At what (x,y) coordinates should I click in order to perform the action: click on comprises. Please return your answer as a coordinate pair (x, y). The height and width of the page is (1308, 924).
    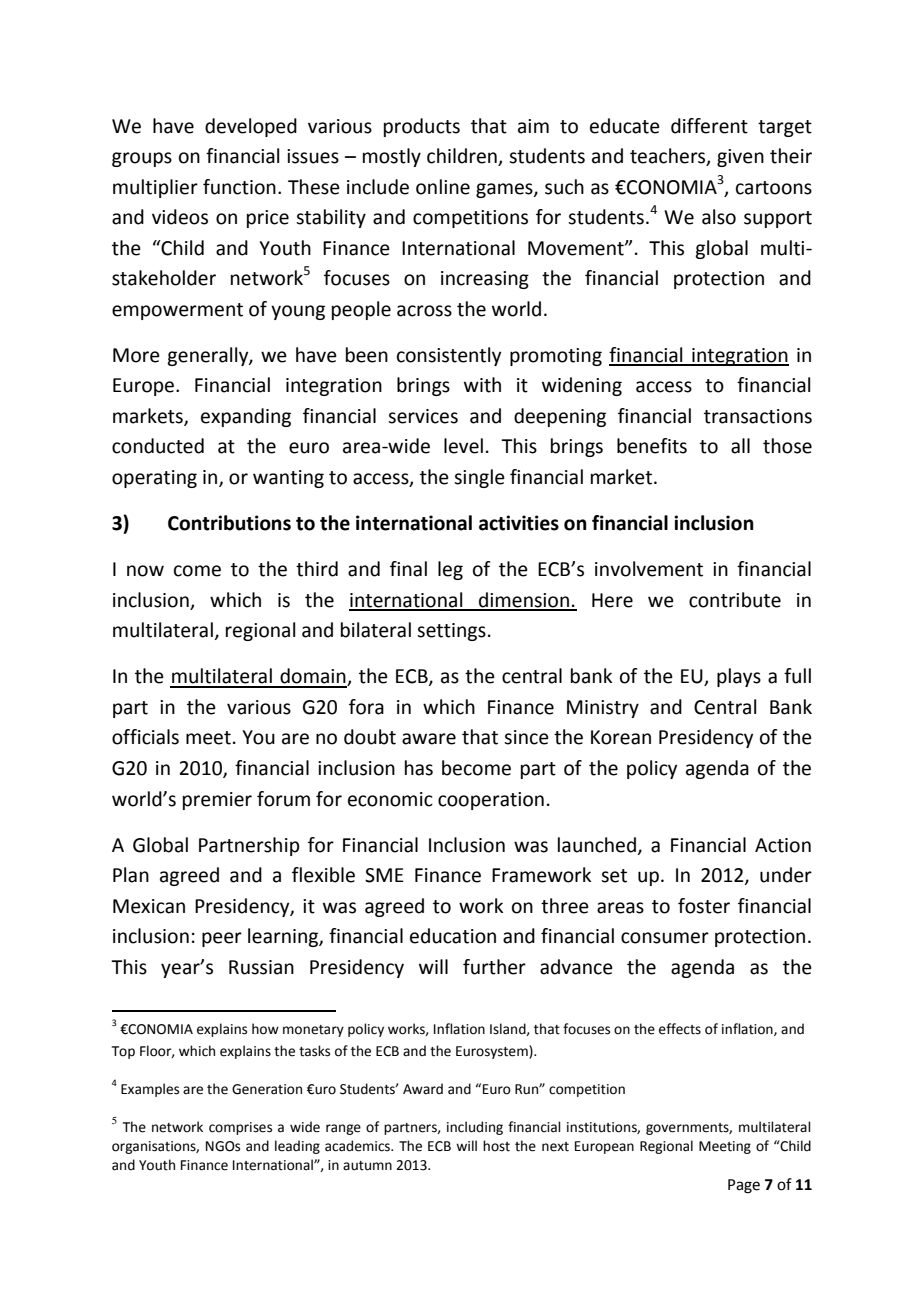
    Looking at the image, I should click on (240, 1128).
